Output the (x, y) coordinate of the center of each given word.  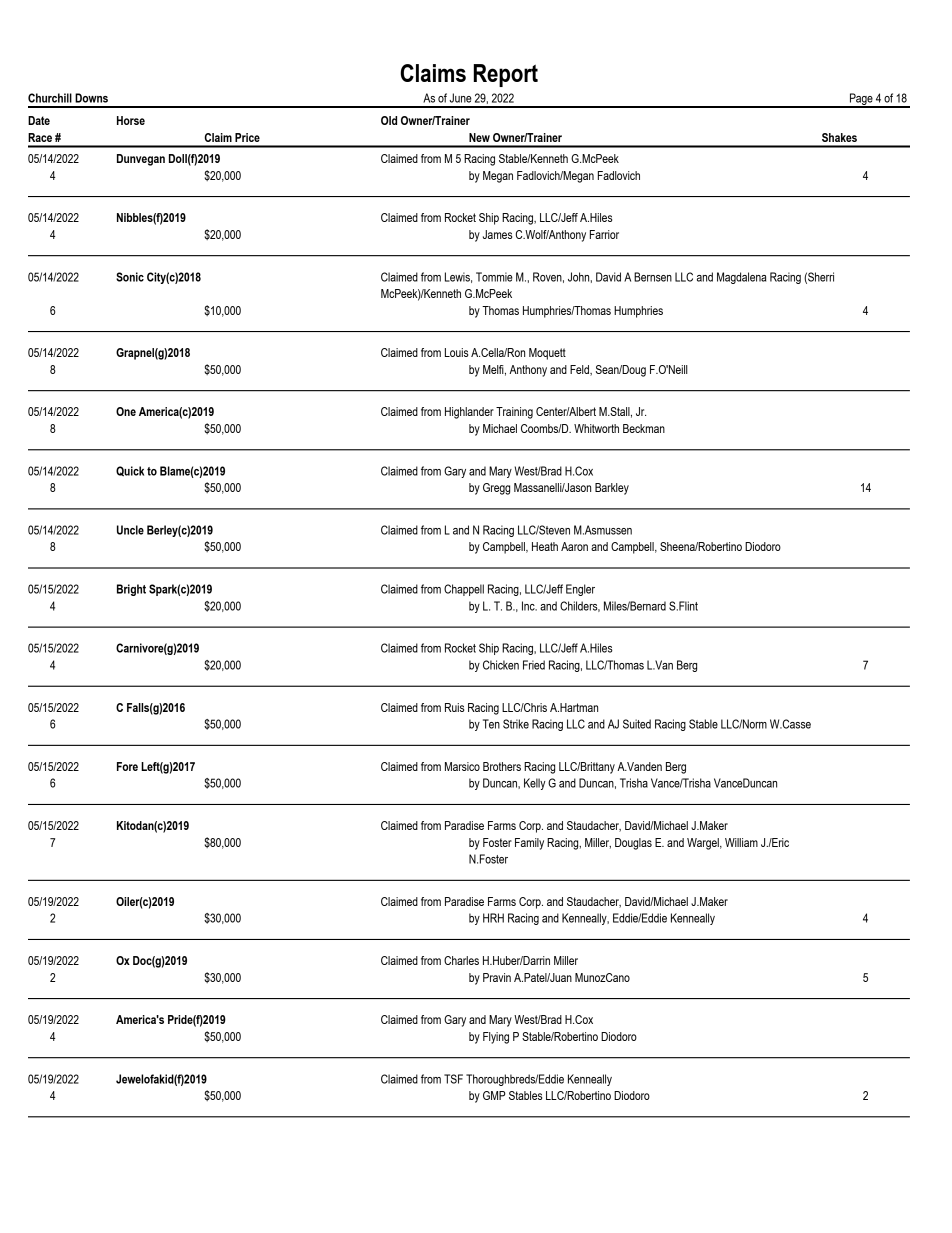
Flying (496, 1038)
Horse (131, 120)
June (460, 98)
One (126, 411)
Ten (491, 724)
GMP (494, 1095)
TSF (453, 1079)
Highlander (469, 413)
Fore (127, 766)
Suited (637, 724)
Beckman (644, 428)
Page (861, 100)
